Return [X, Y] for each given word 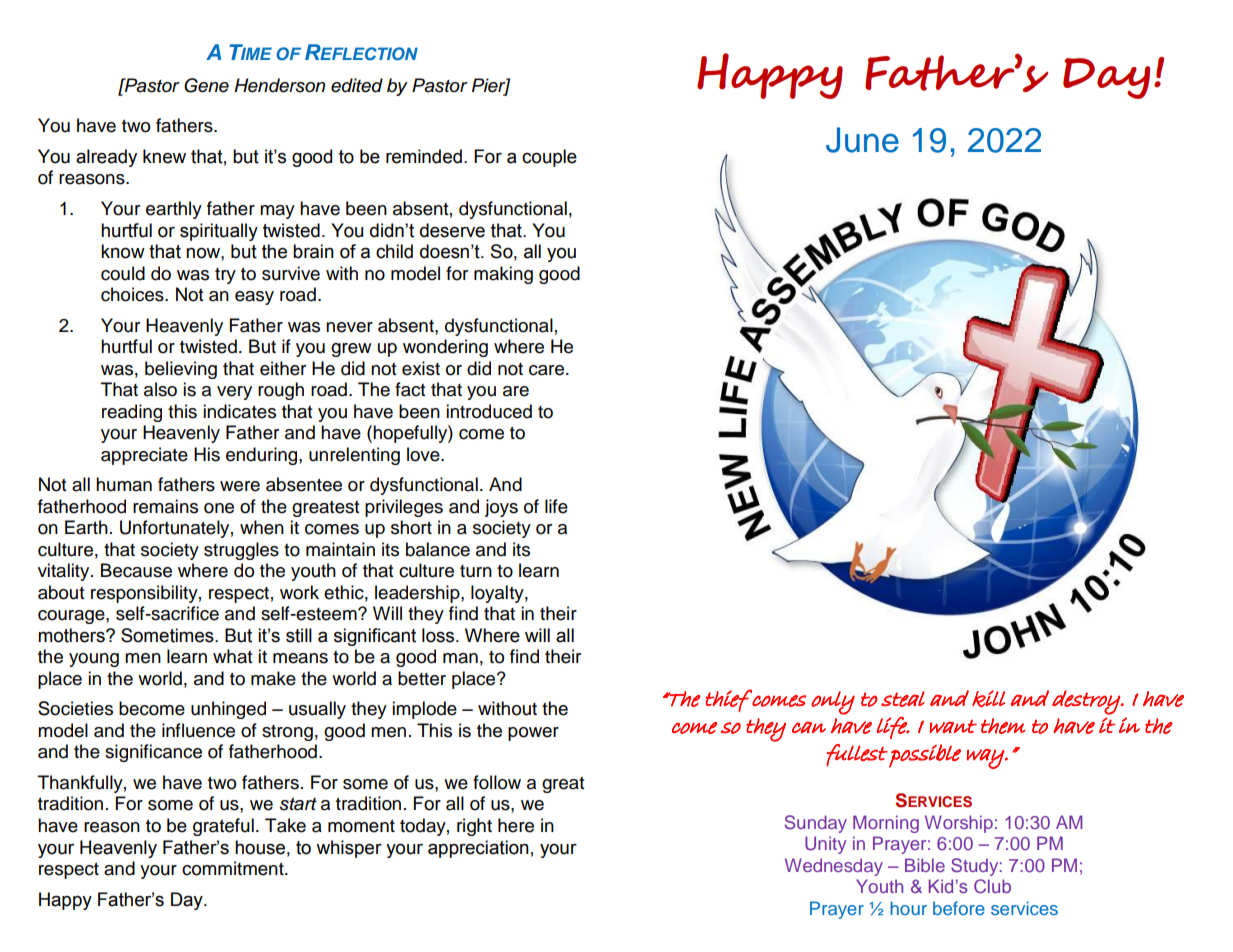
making [503, 275]
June [862, 140]
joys [501, 508]
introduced [489, 411]
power [533, 734]
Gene [206, 85]
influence [198, 730]
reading [132, 413]
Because [136, 570]
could [123, 273]
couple [549, 158]
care [548, 370]
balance [438, 549]
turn [476, 571]
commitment [234, 868]
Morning [886, 824]
